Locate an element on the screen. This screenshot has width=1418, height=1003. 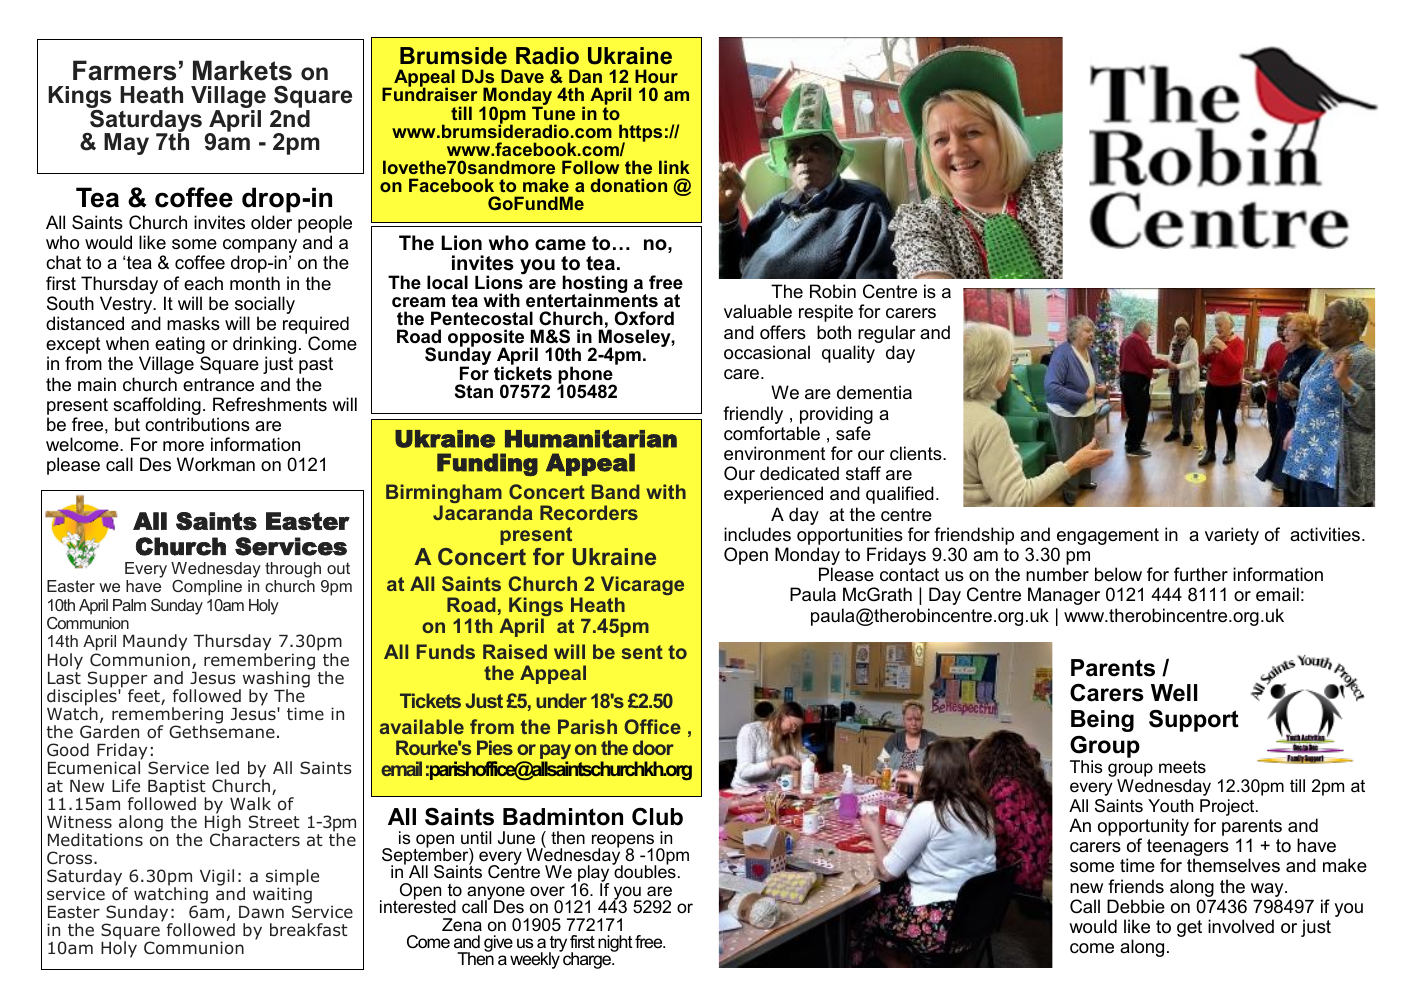
link is located at coordinates (674, 167).
